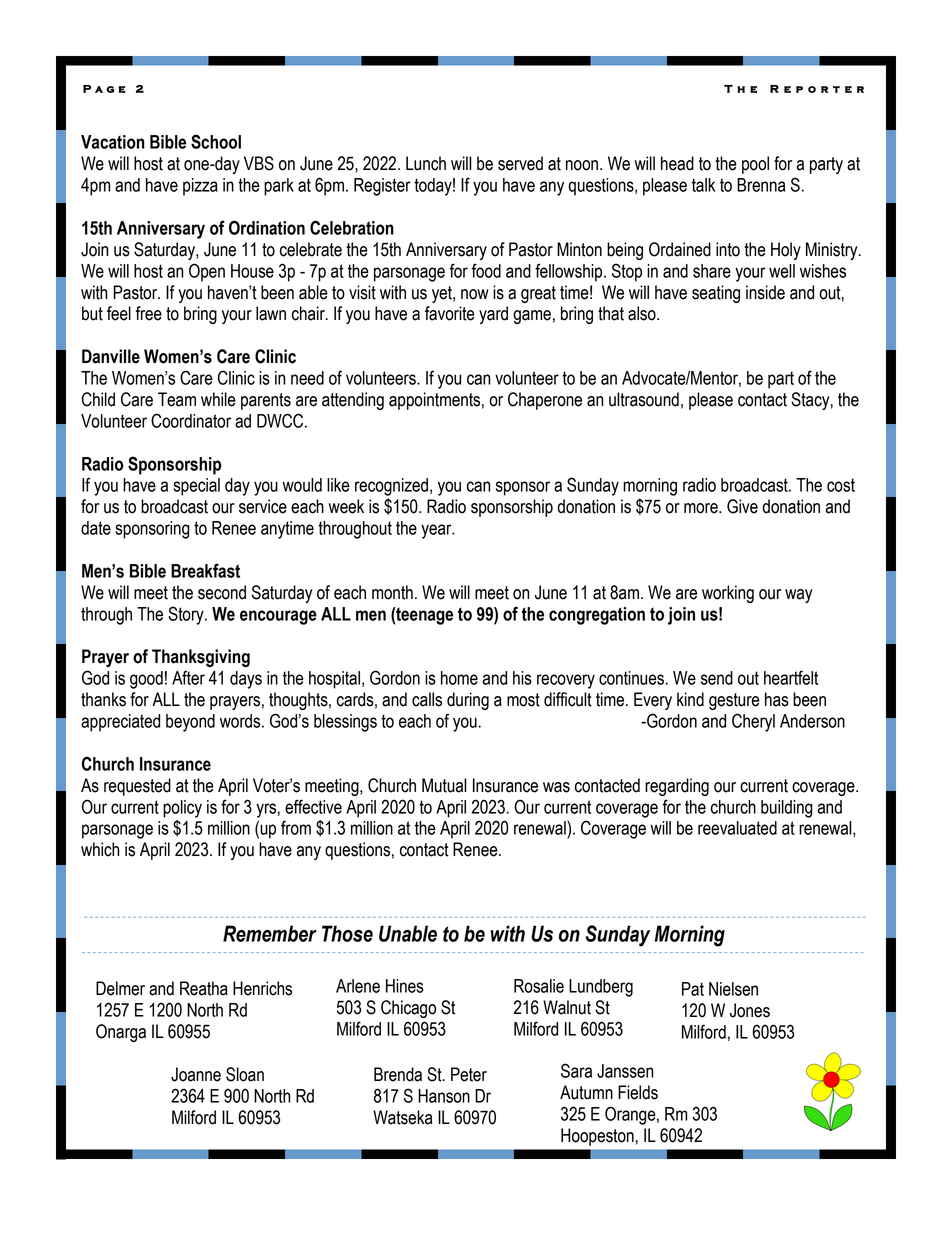  I want to click on Joanne, so click(196, 1074).
